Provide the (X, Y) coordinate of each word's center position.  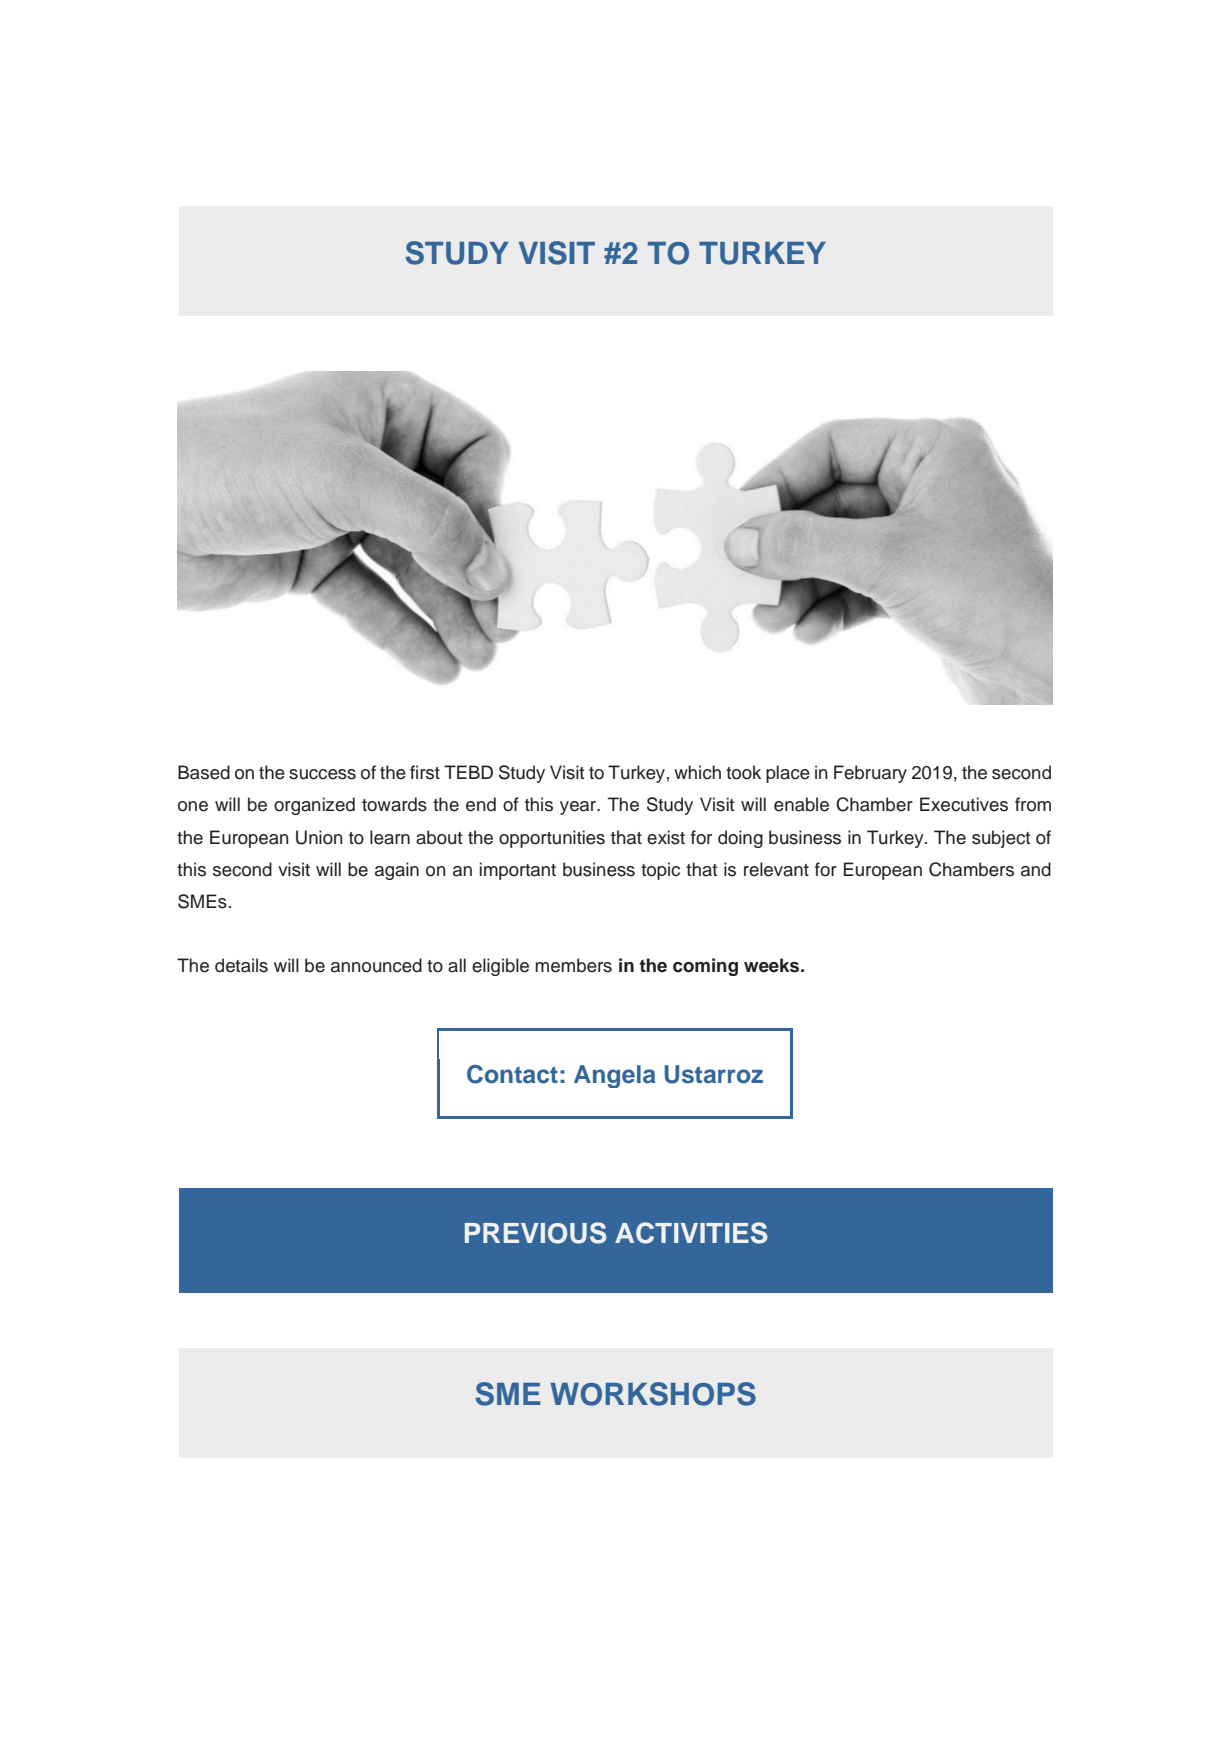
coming (705, 967)
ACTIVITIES (691, 1233)
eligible (500, 967)
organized (314, 806)
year (579, 808)
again (397, 871)
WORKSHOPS (653, 1394)
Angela (614, 1076)
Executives (964, 804)
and (1036, 869)
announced (376, 965)
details (241, 965)
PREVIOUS (535, 1233)
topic (660, 871)
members (573, 965)
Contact (512, 1074)
